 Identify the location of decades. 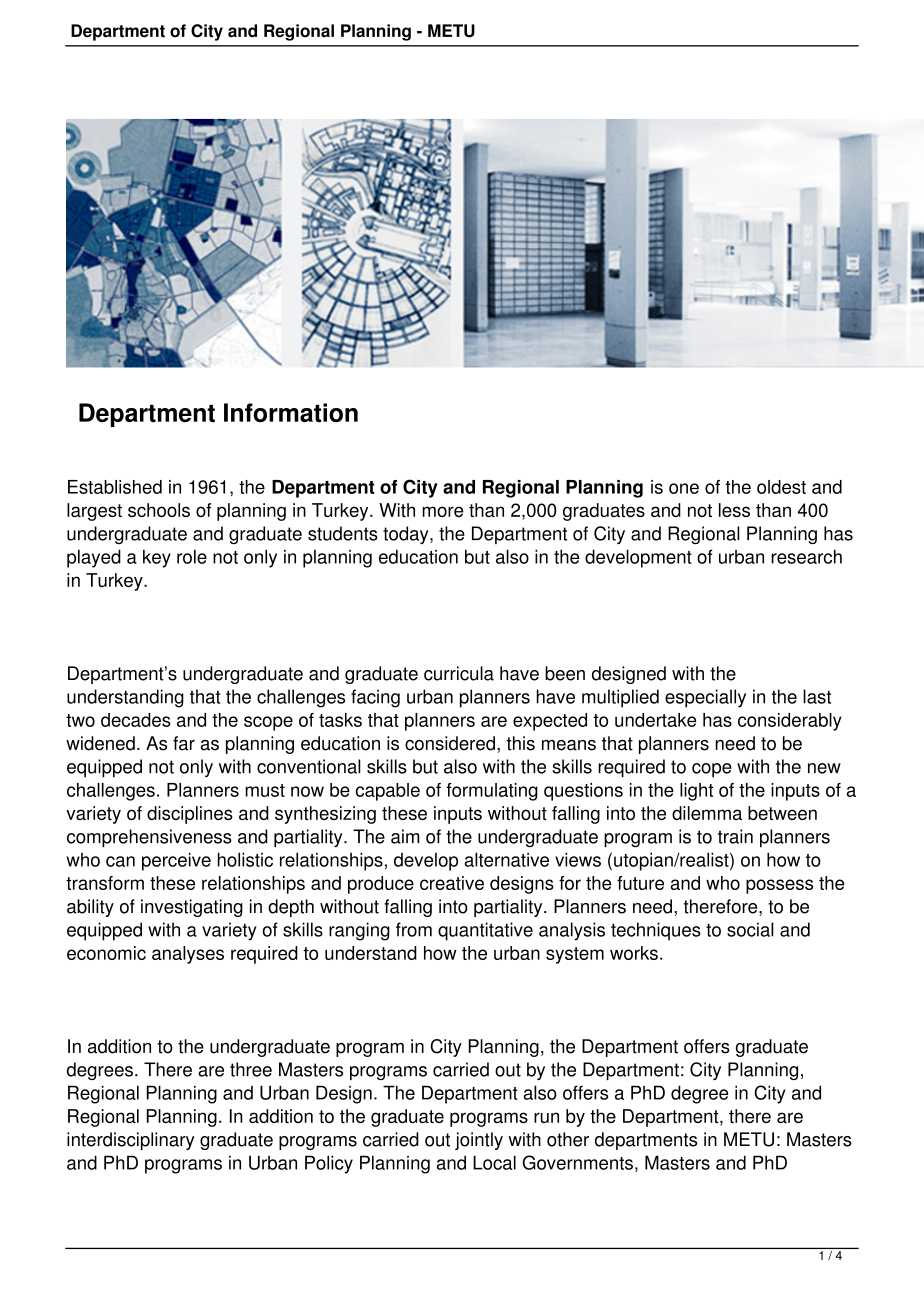
(136, 720).
